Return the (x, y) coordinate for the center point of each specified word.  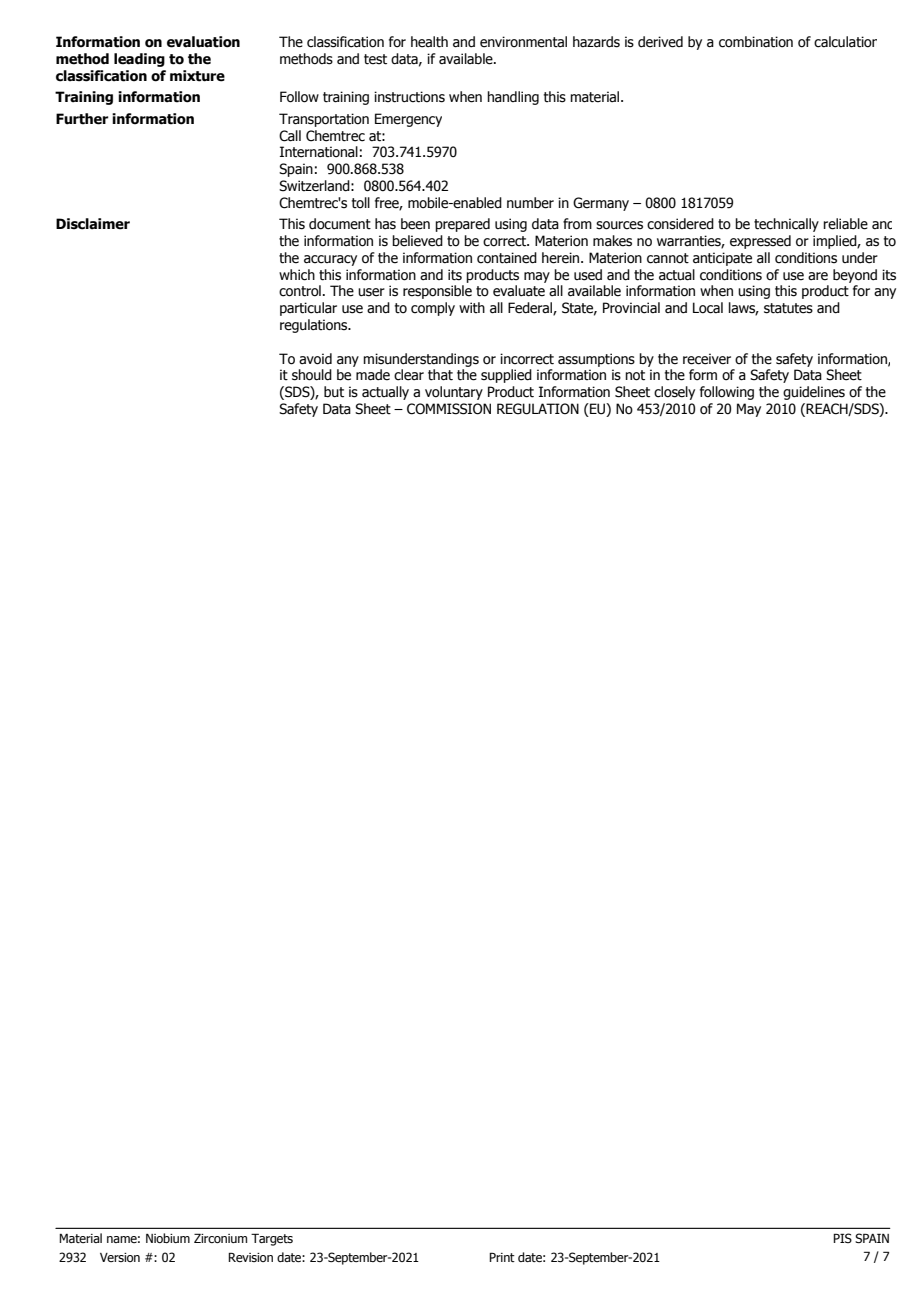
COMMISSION (449, 409)
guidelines (814, 393)
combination (756, 42)
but (334, 392)
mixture (197, 76)
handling (513, 98)
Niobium (168, 1238)
